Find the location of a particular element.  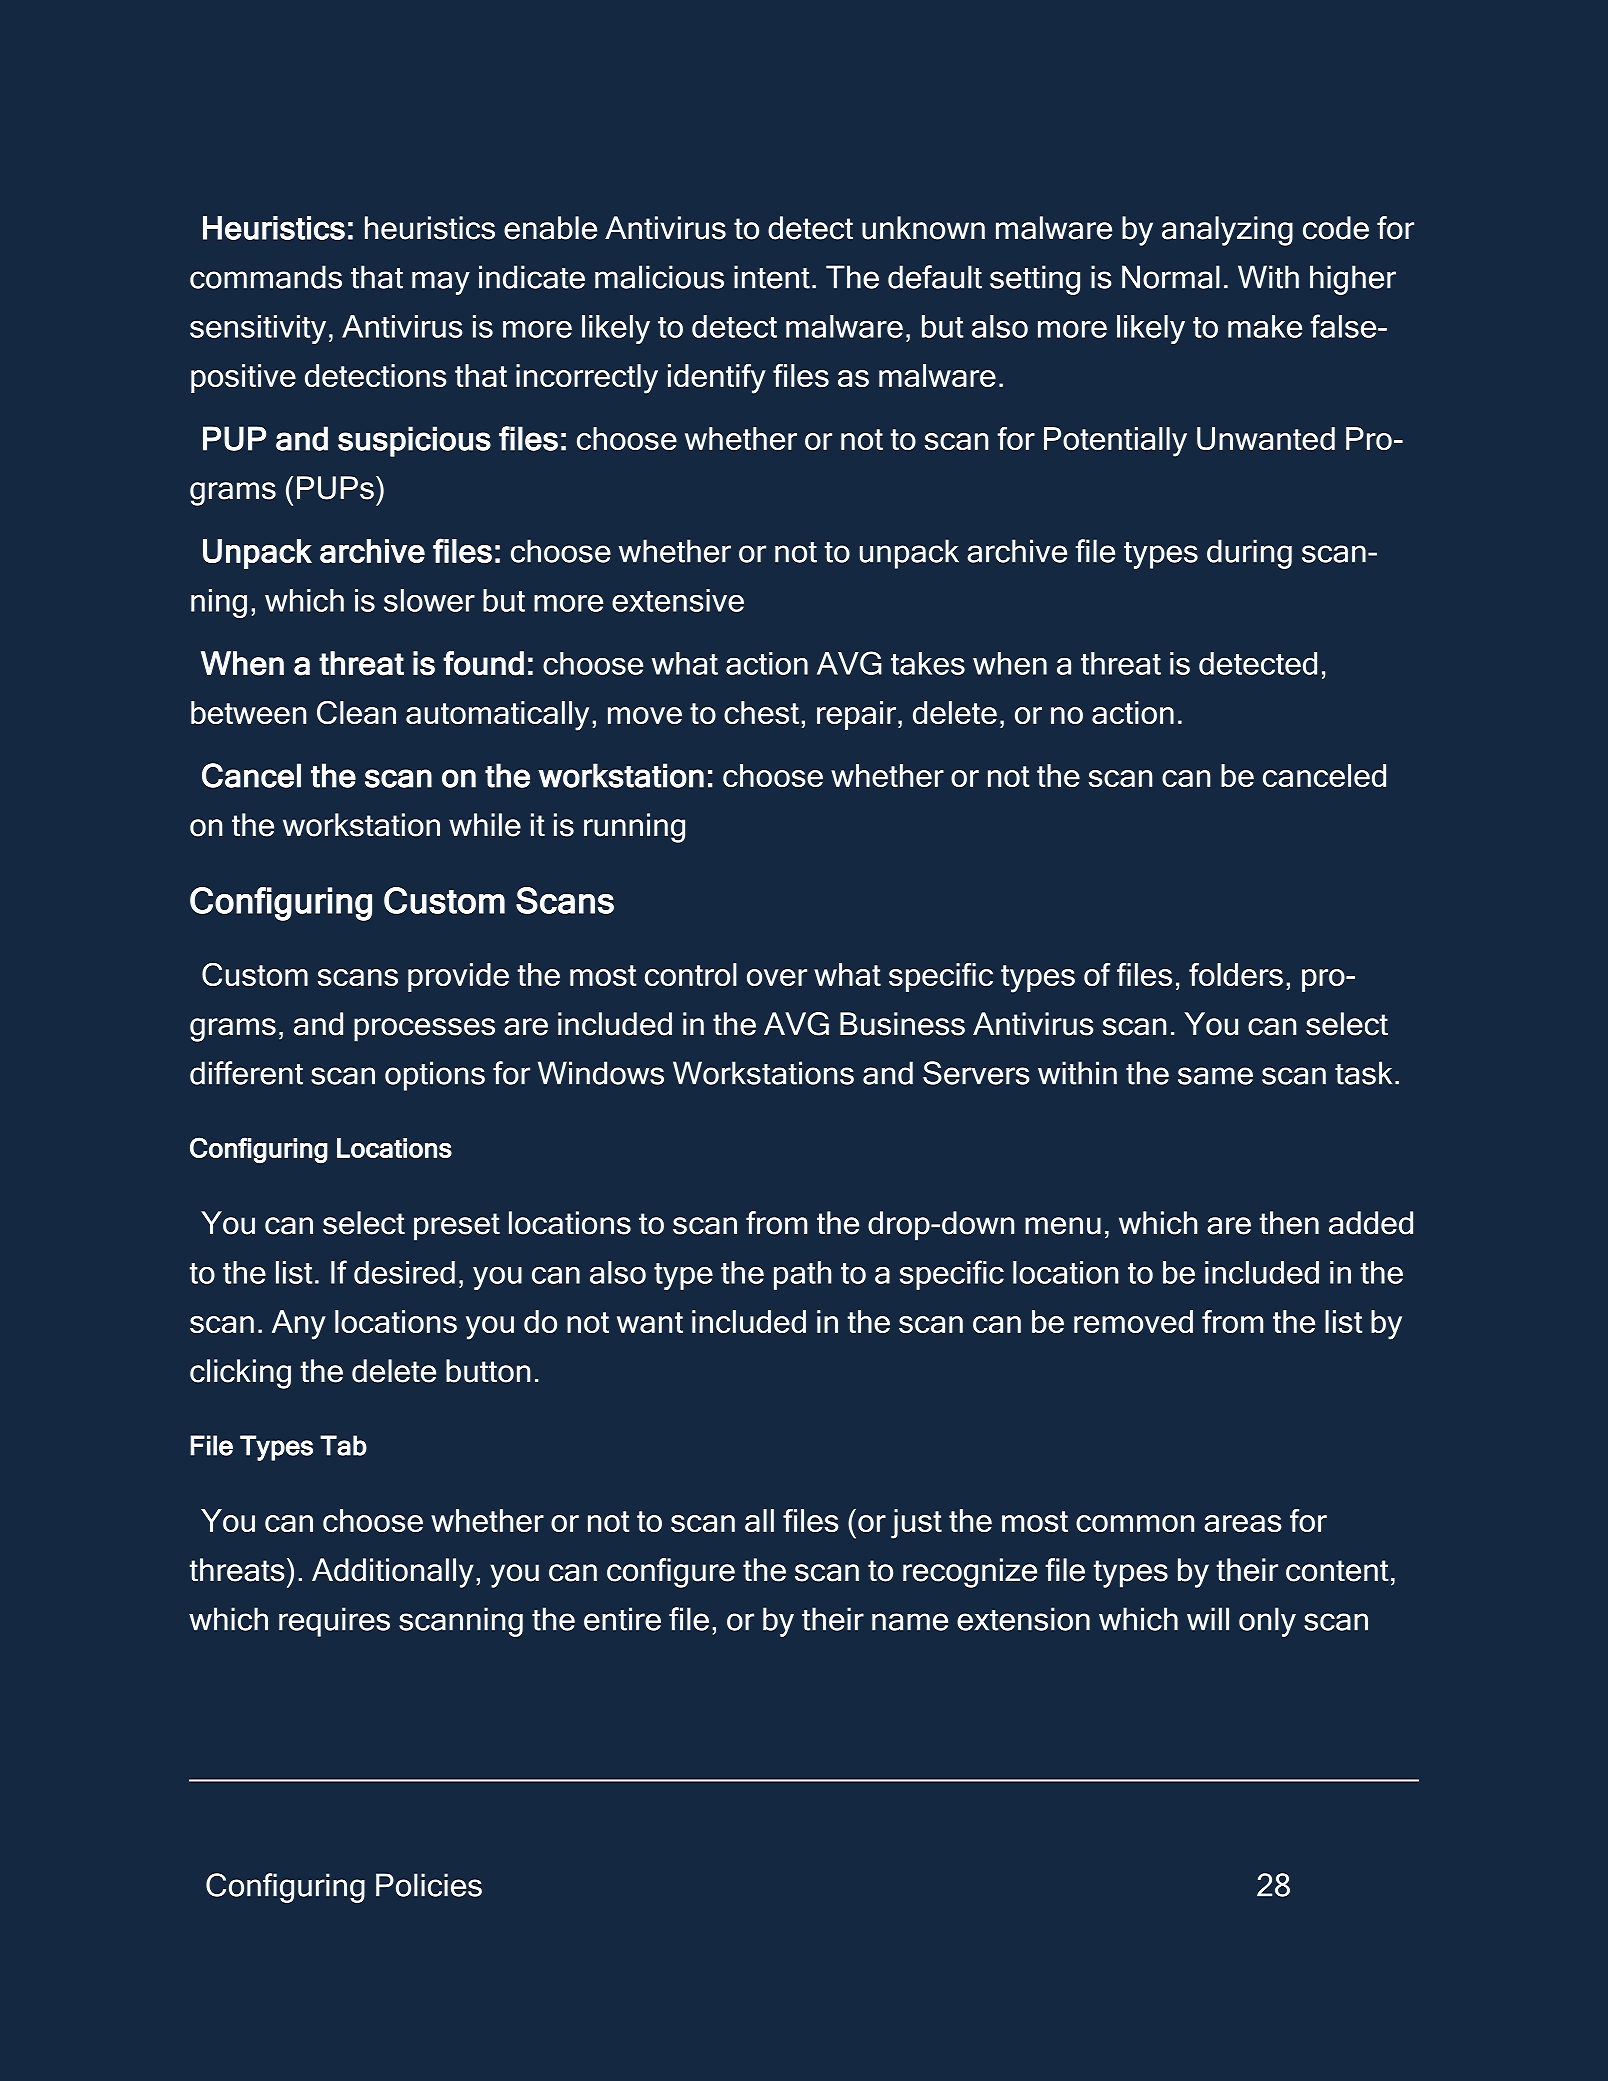

path is located at coordinates (802, 1275).
